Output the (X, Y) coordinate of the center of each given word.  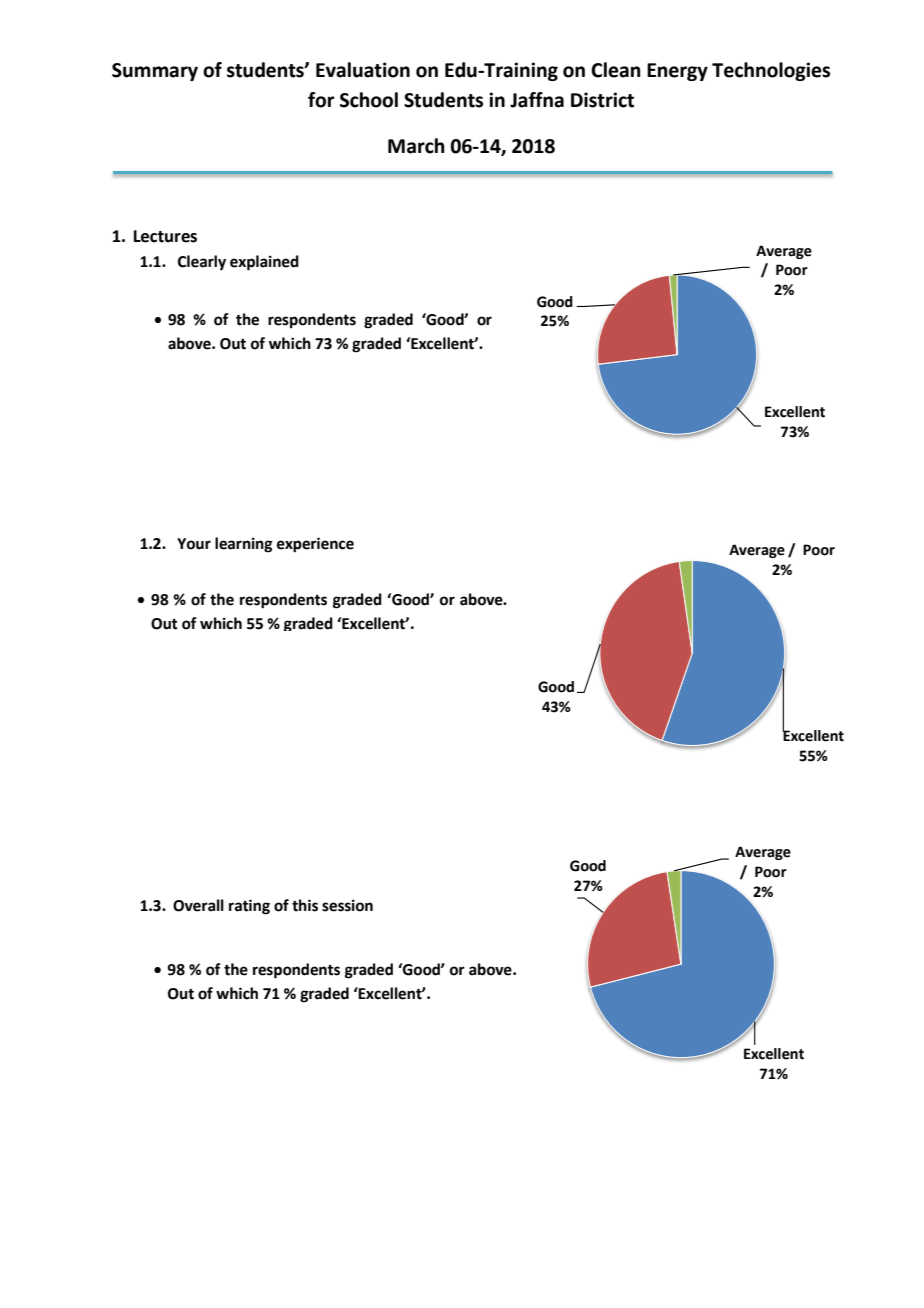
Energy (677, 72)
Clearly (202, 263)
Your (194, 544)
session (347, 905)
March (416, 146)
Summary (155, 72)
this (305, 905)
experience (315, 545)
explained (264, 263)
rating (249, 907)
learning (244, 545)
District (602, 100)
